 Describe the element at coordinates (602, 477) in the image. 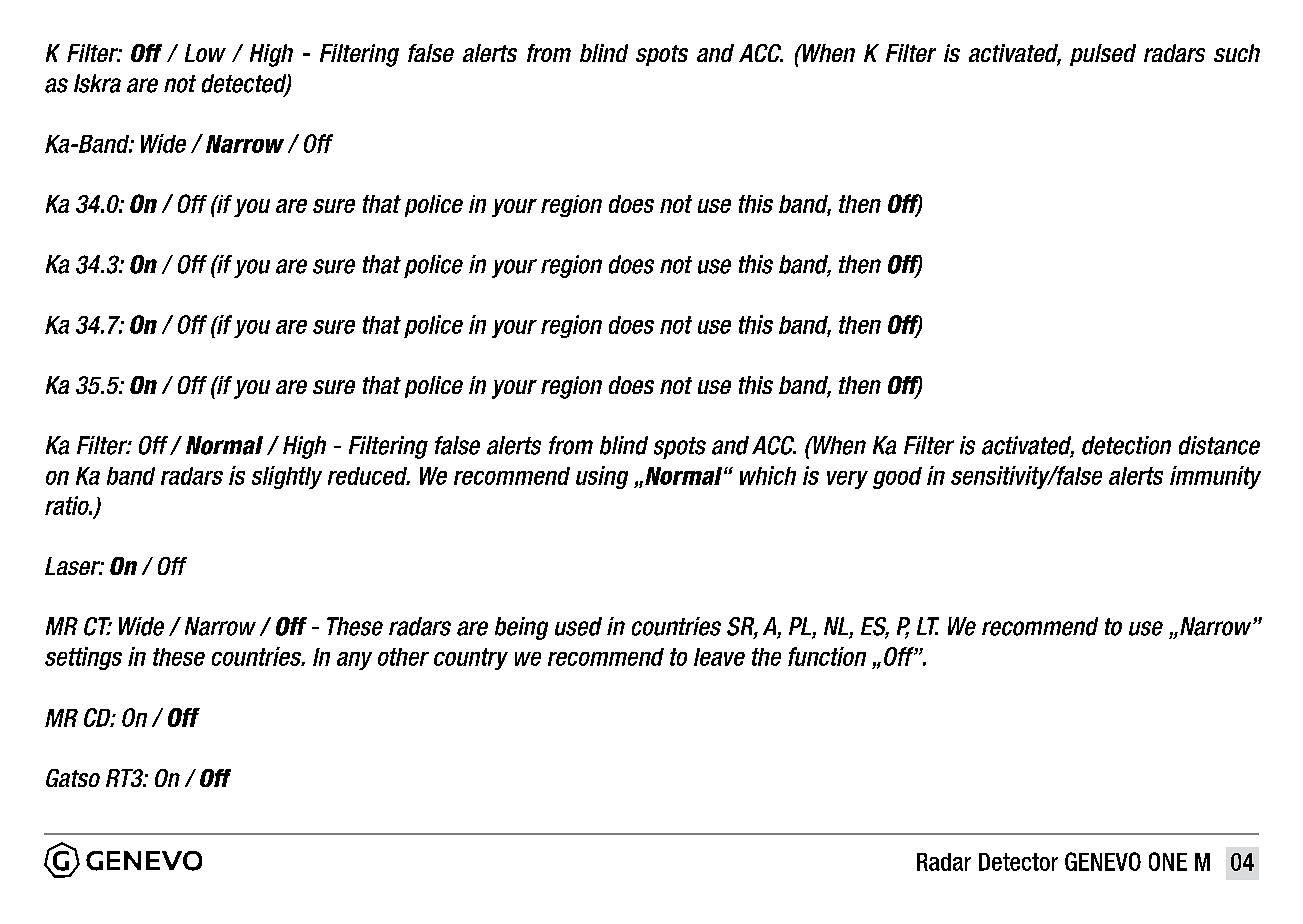

I see `using` at that location.
